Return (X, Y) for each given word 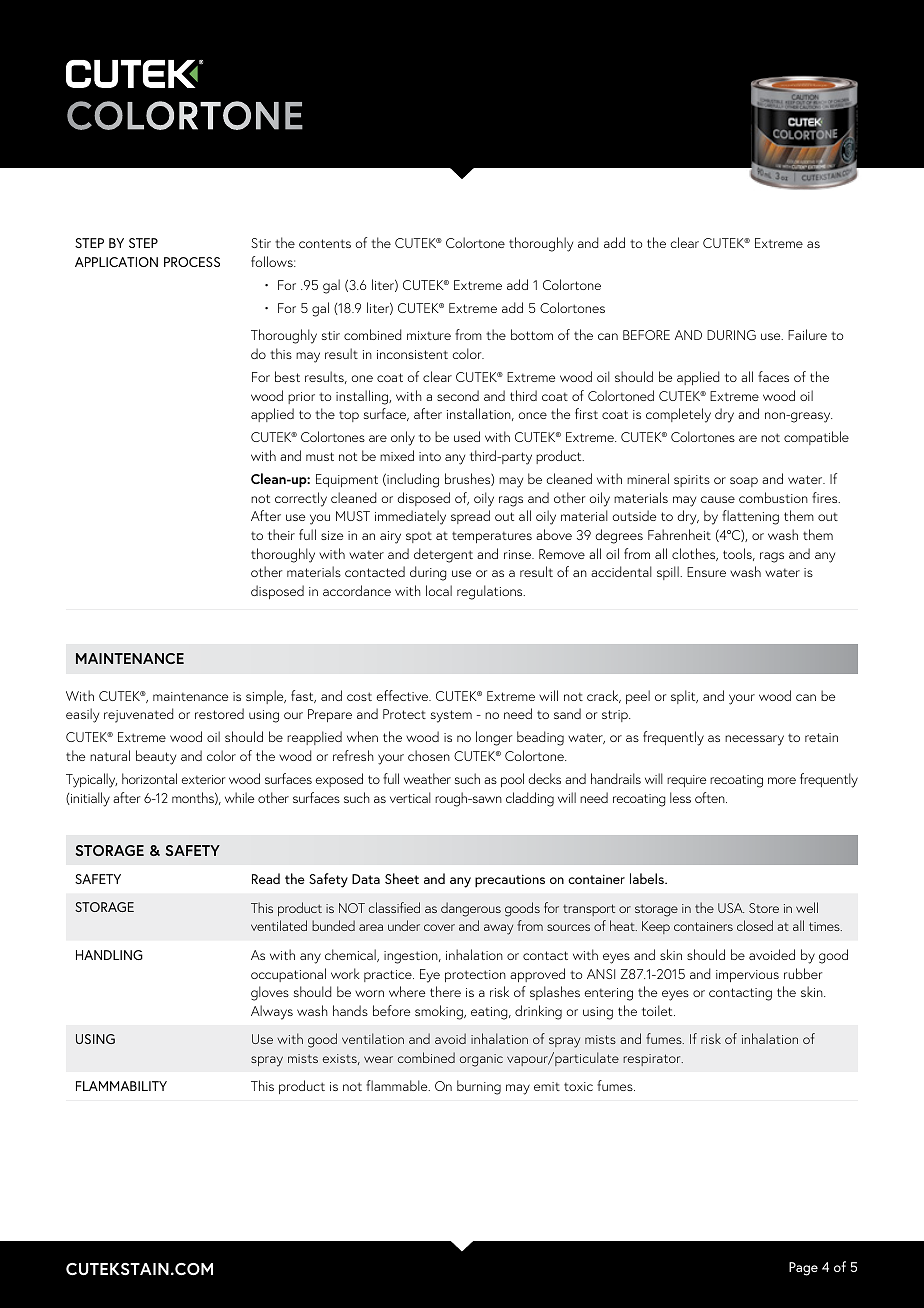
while (239, 797)
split (684, 697)
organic (481, 1060)
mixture (429, 335)
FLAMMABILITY (121, 1086)
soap (744, 482)
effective (404, 695)
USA (731, 908)
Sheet (402, 878)
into (430, 456)
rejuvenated (138, 715)
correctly (301, 499)
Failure (807, 334)
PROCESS (192, 262)
